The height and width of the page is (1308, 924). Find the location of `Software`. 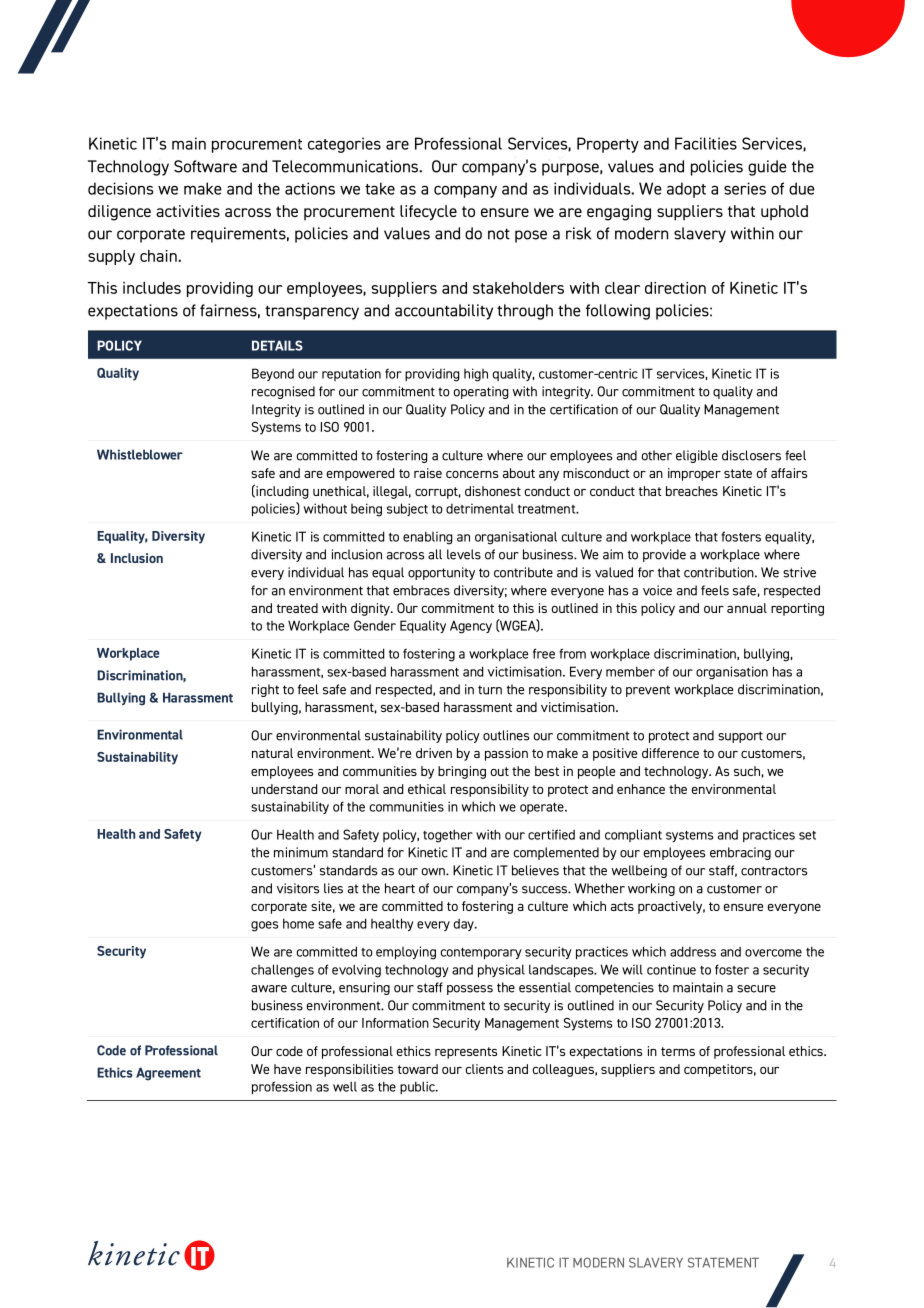

Software is located at coordinates (205, 166).
